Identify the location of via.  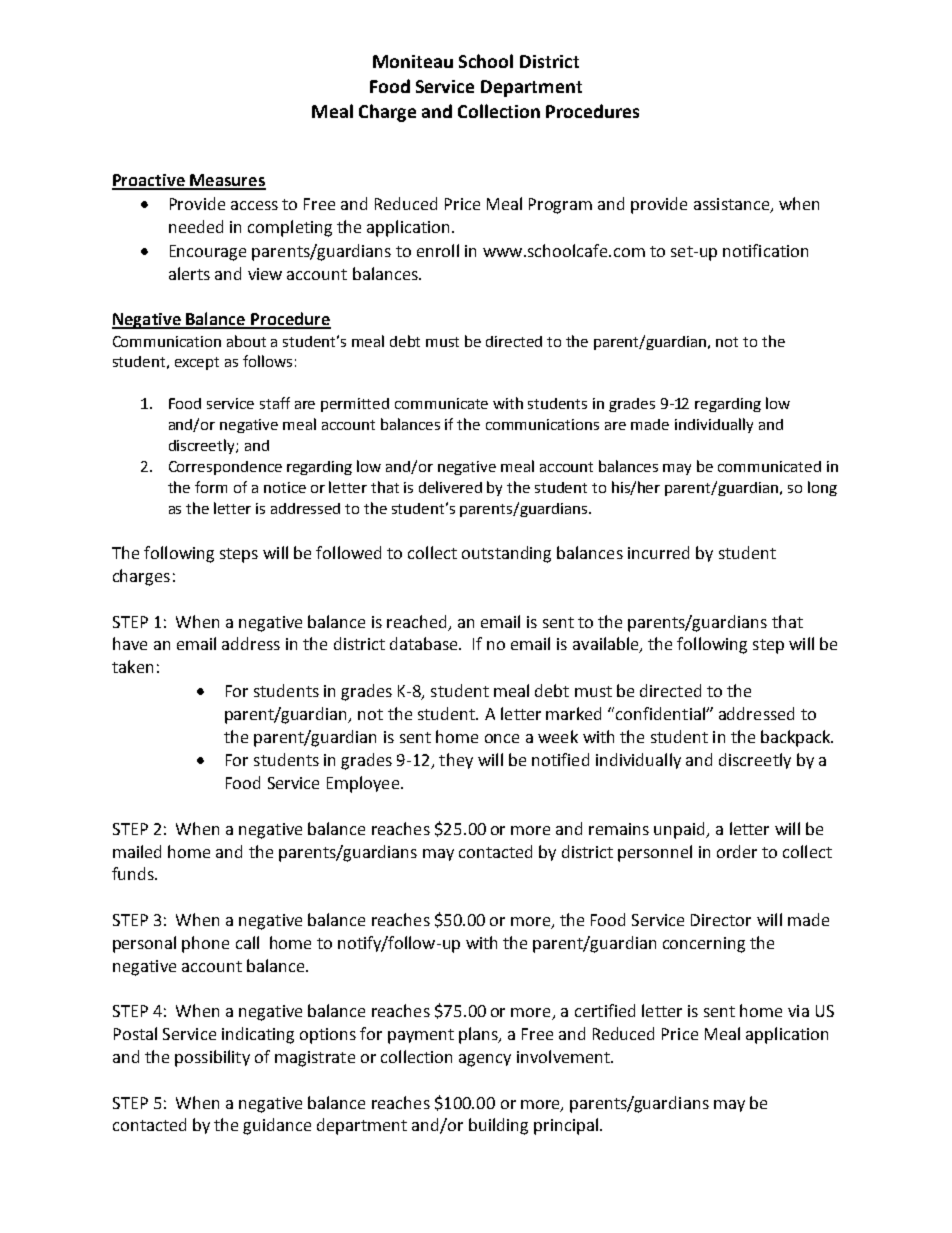
(798, 1011).
